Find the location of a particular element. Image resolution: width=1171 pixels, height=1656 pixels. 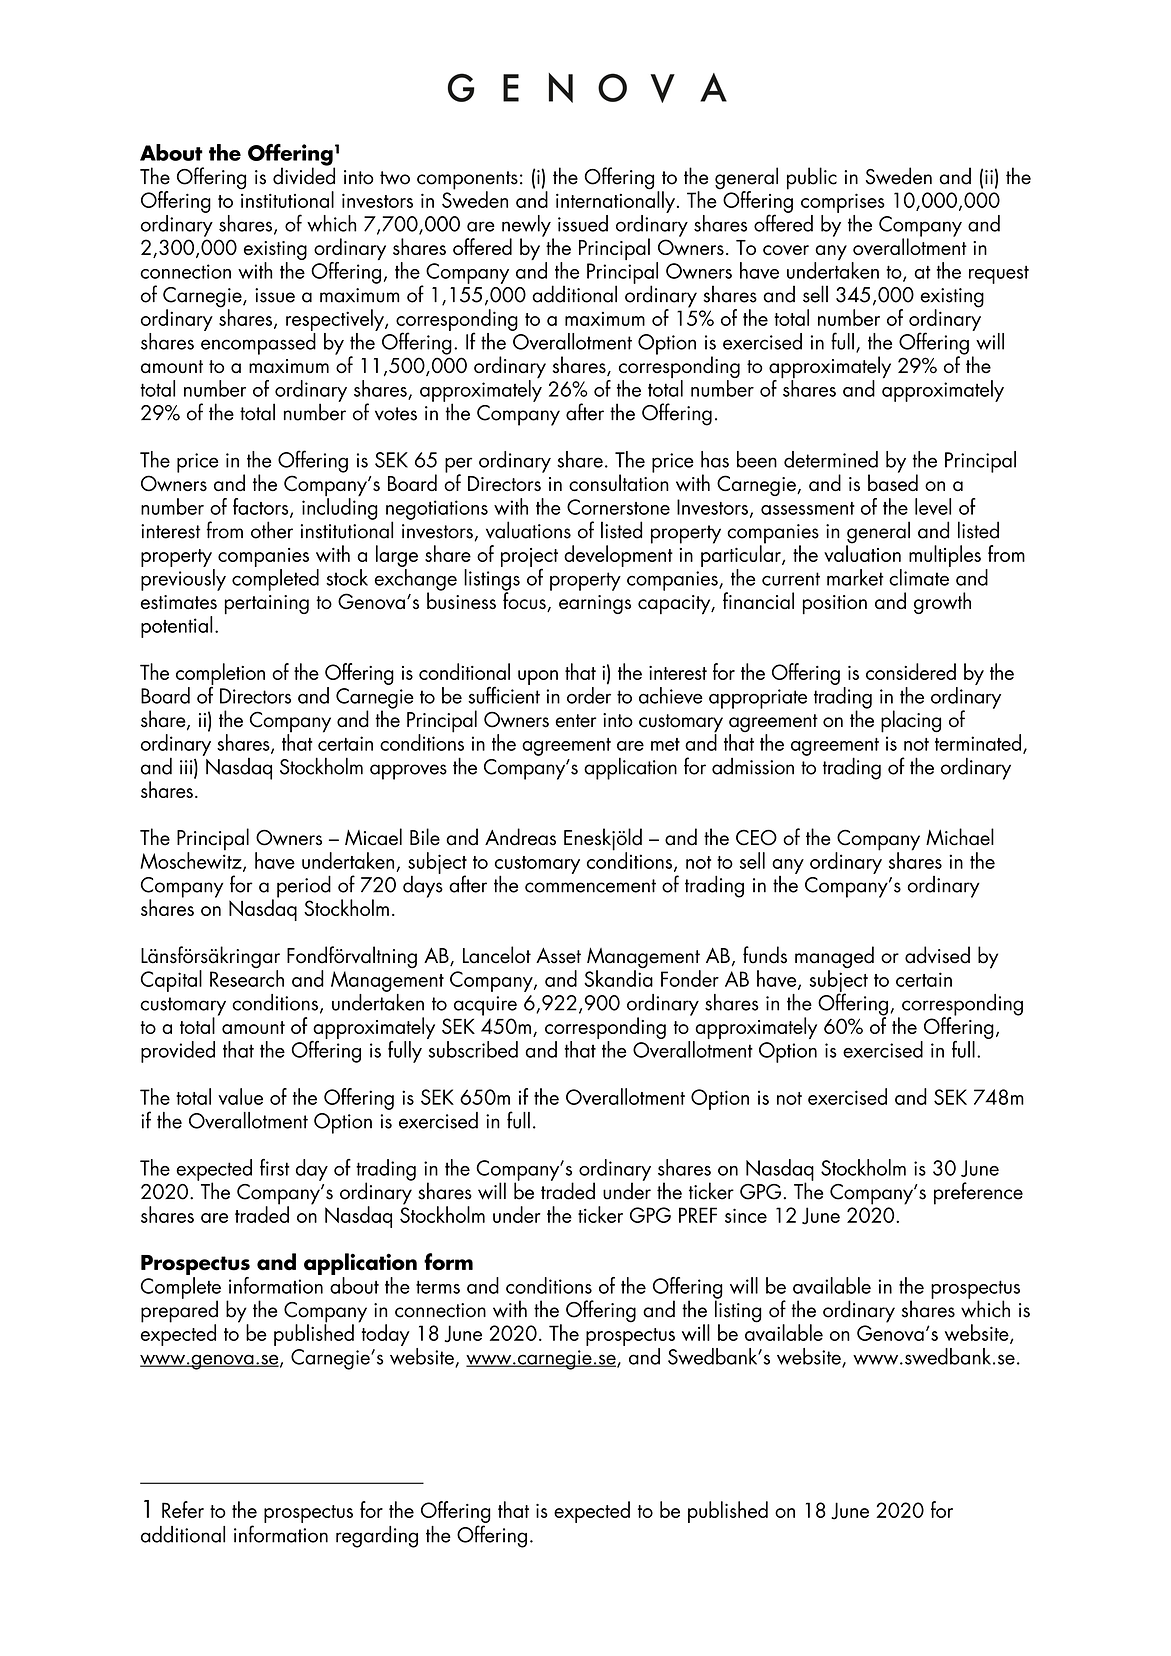

period is located at coordinates (304, 886).
